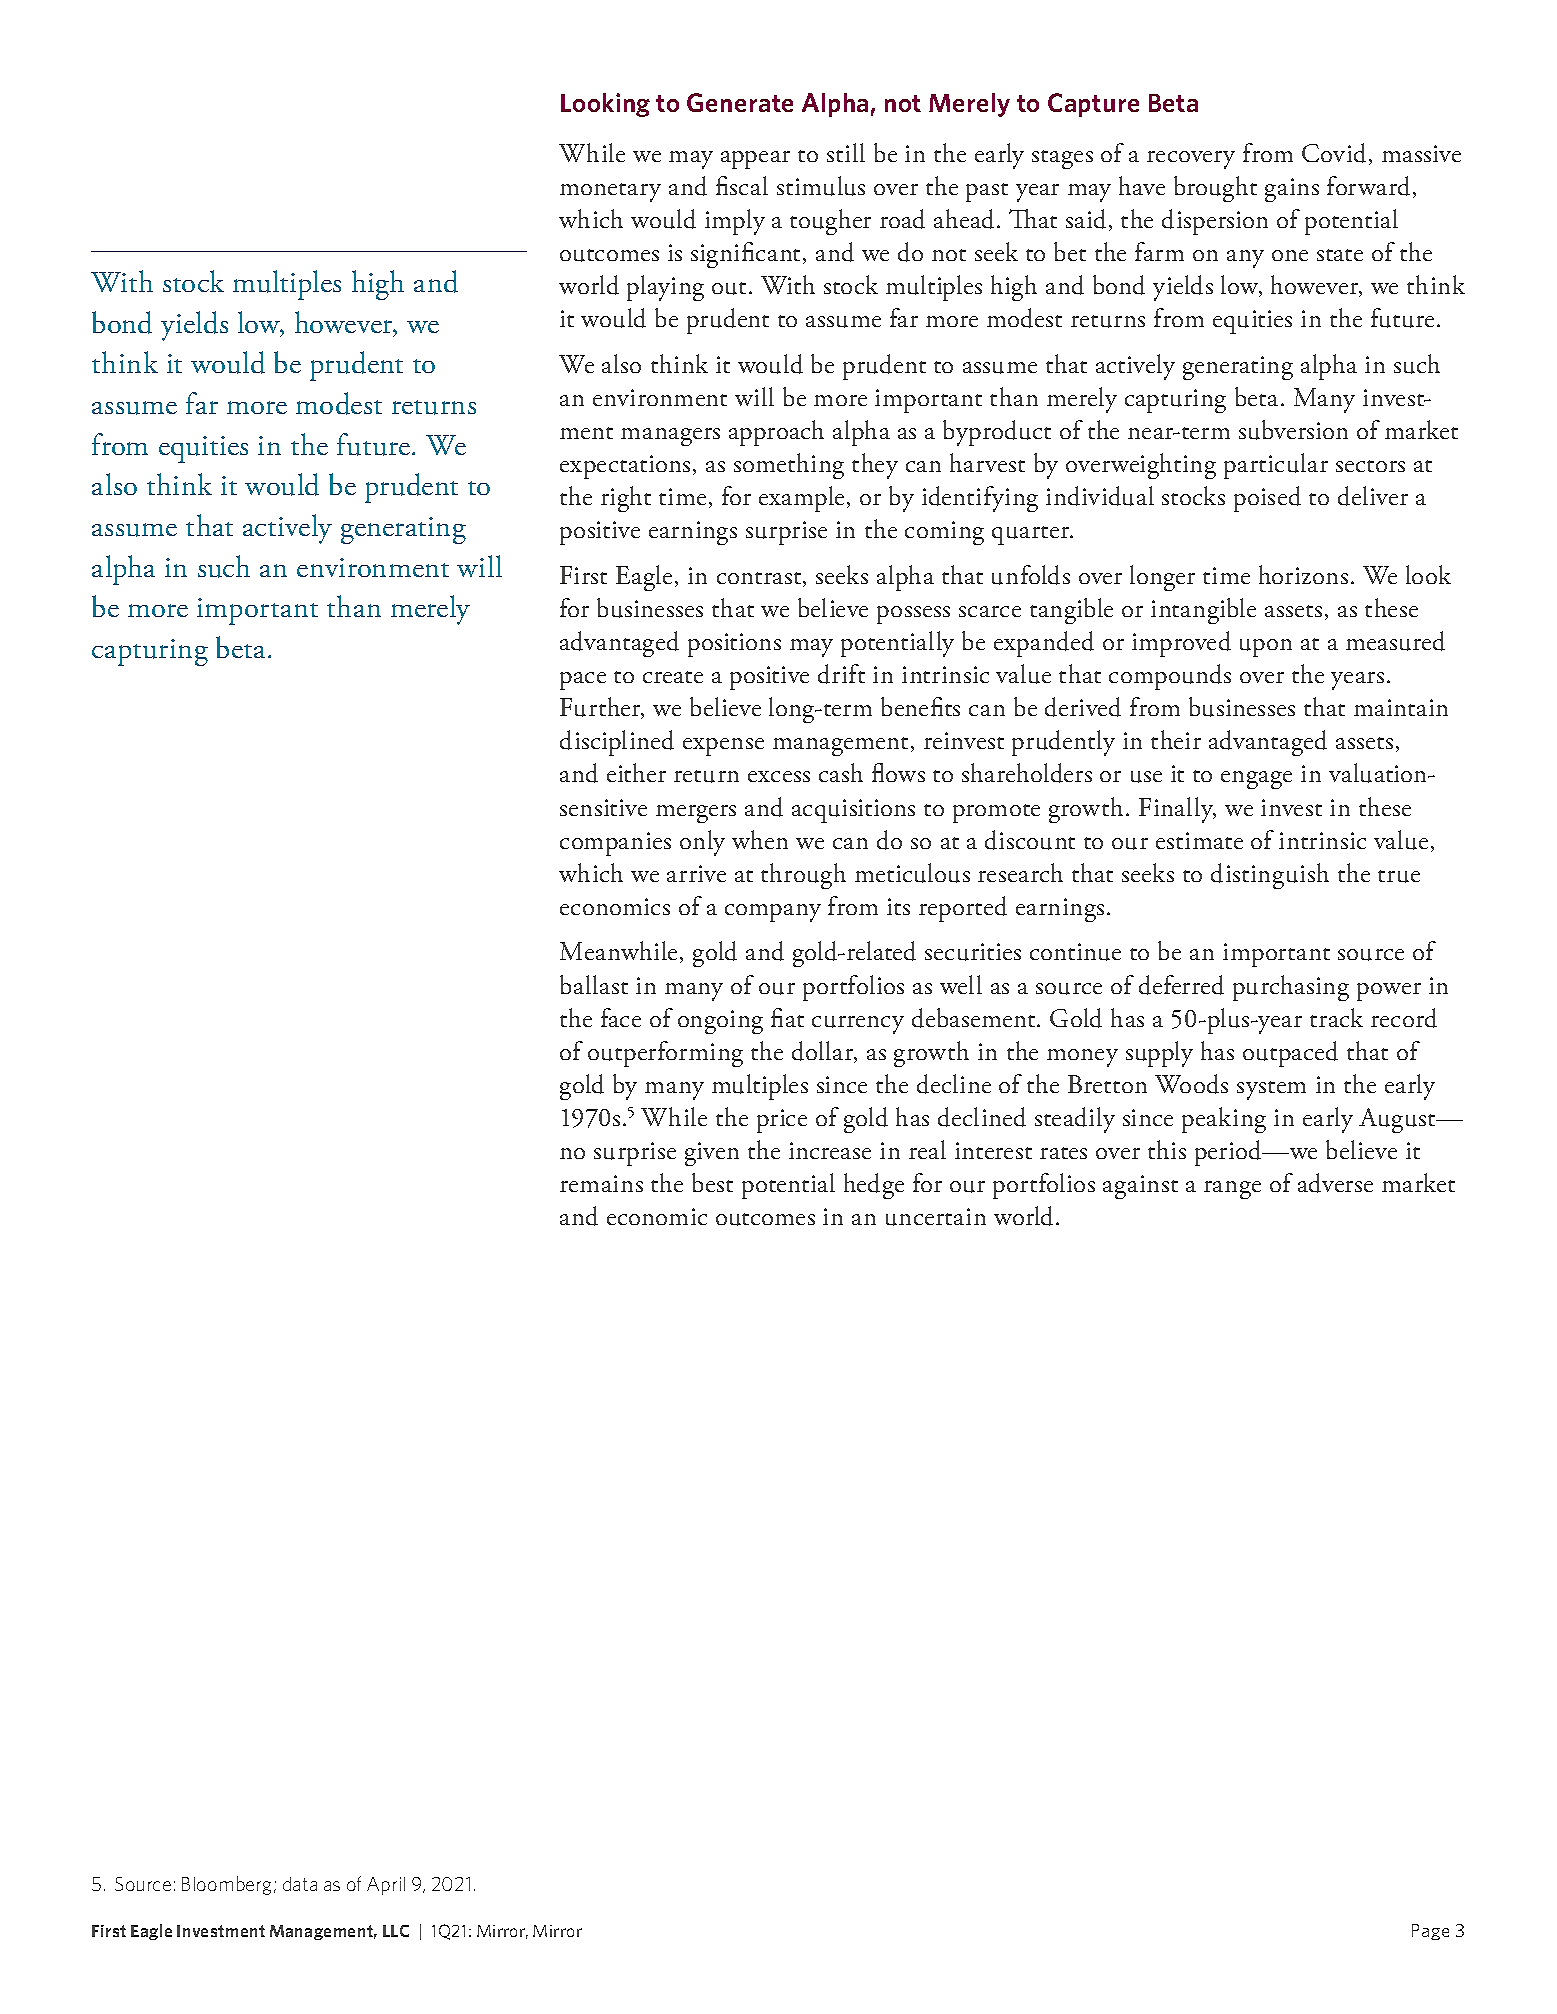 Image resolution: width=1557 pixels, height=2014 pixels. What do you see at coordinates (386, 1886) in the image?
I see `April` at bounding box center [386, 1886].
